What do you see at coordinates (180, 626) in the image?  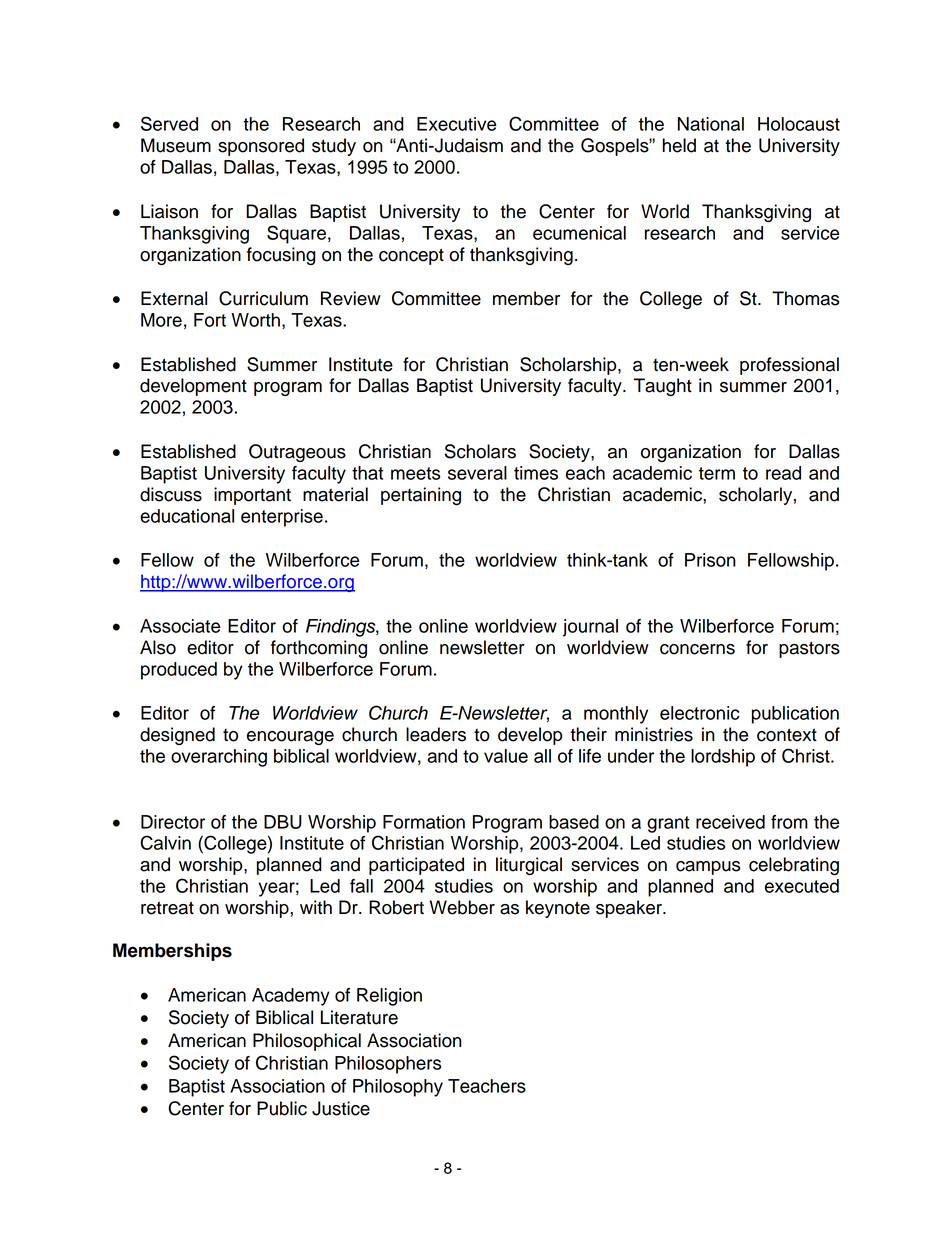 I see `Associate` at bounding box center [180, 626].
